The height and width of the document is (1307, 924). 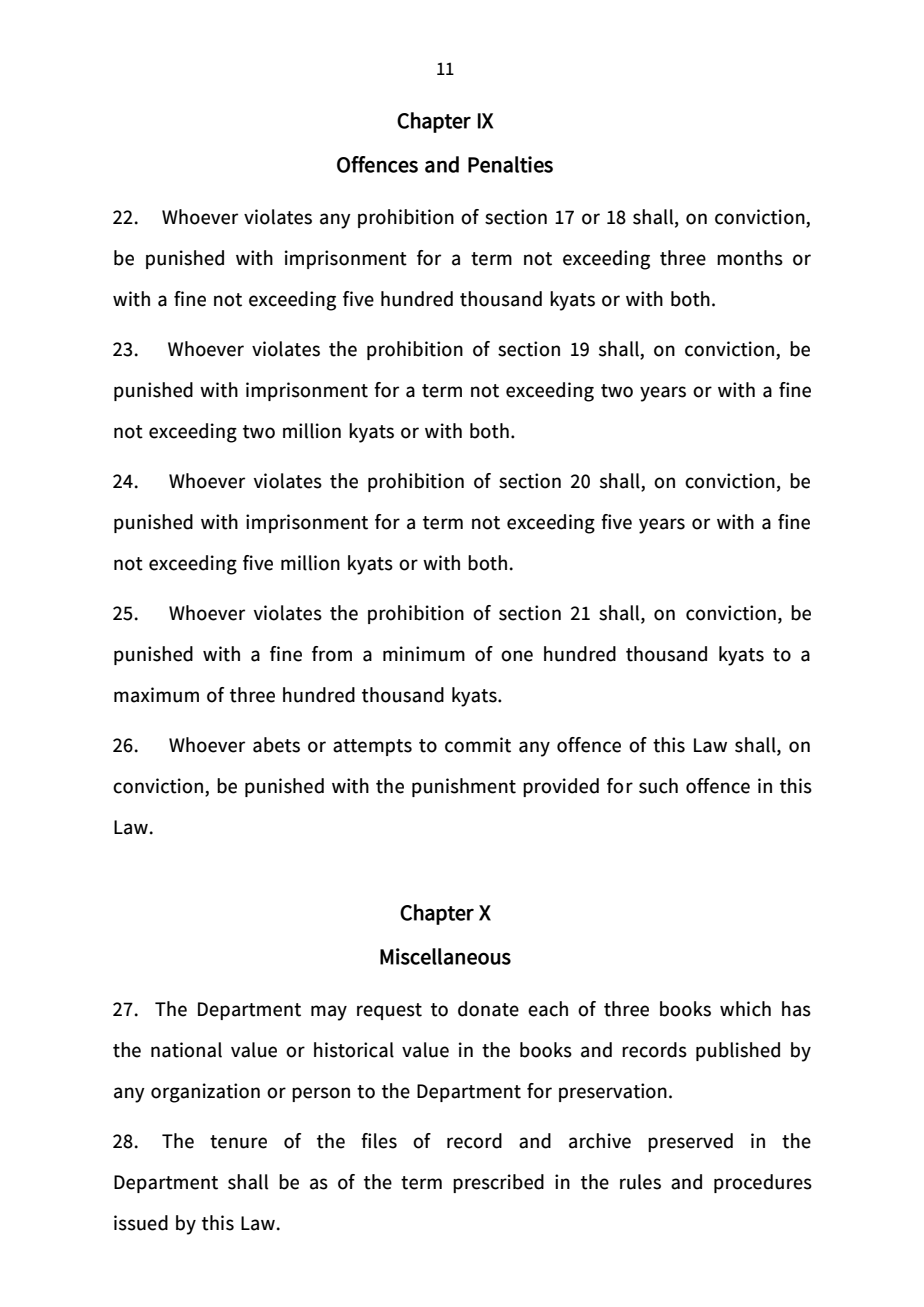 I want to click on tenure, so click(x=238, y=1142).
